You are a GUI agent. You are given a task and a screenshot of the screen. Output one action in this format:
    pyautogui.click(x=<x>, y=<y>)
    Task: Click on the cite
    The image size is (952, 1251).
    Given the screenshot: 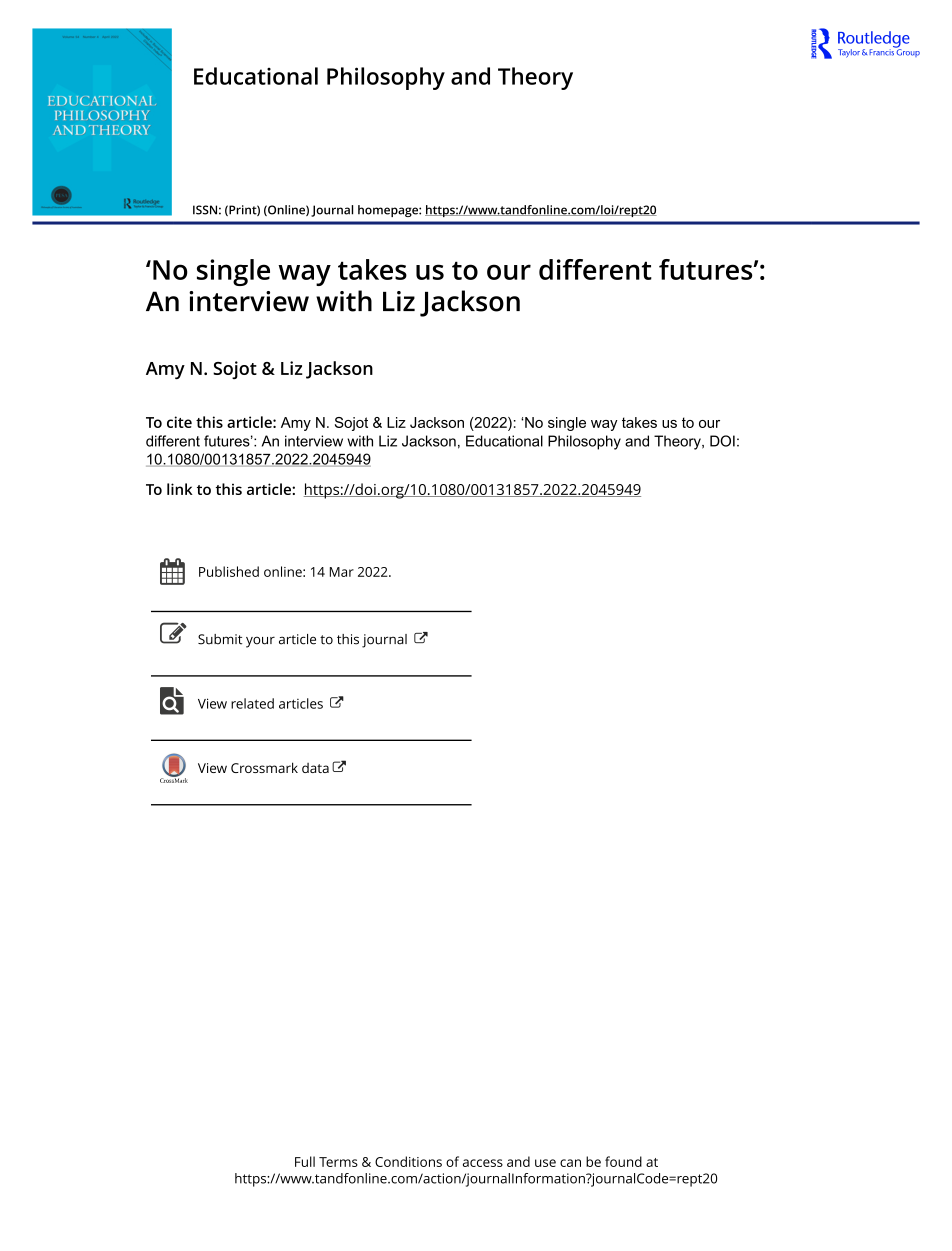 What is the action you would take?
    pyautogui.click(x=179, y=422)
